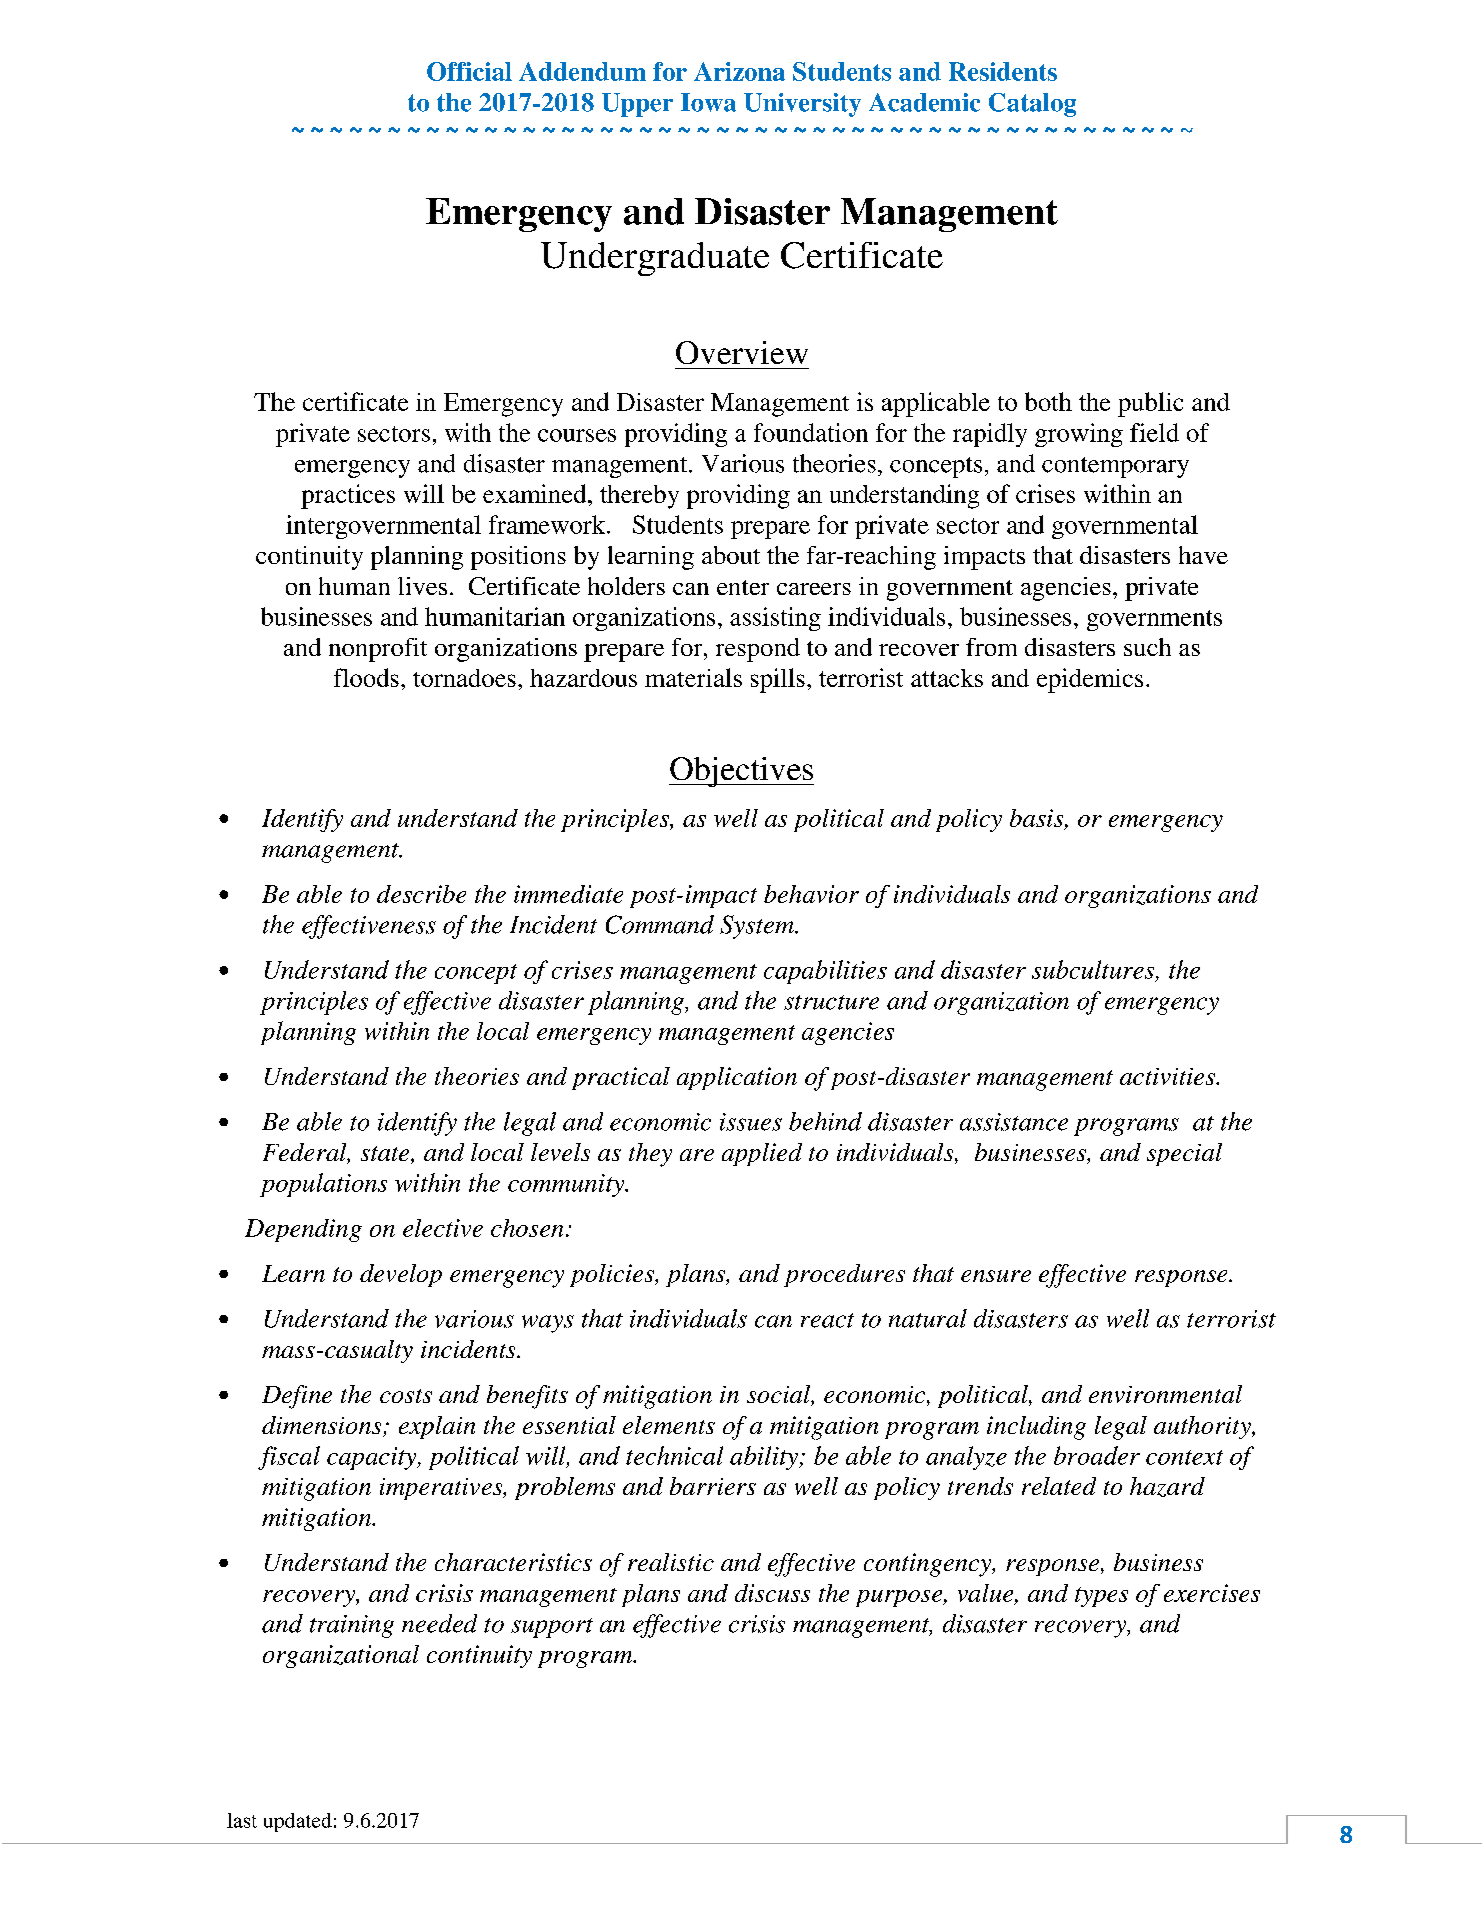 The image size is (1484, 1920). I want to click on Official, so click(469, 71).
